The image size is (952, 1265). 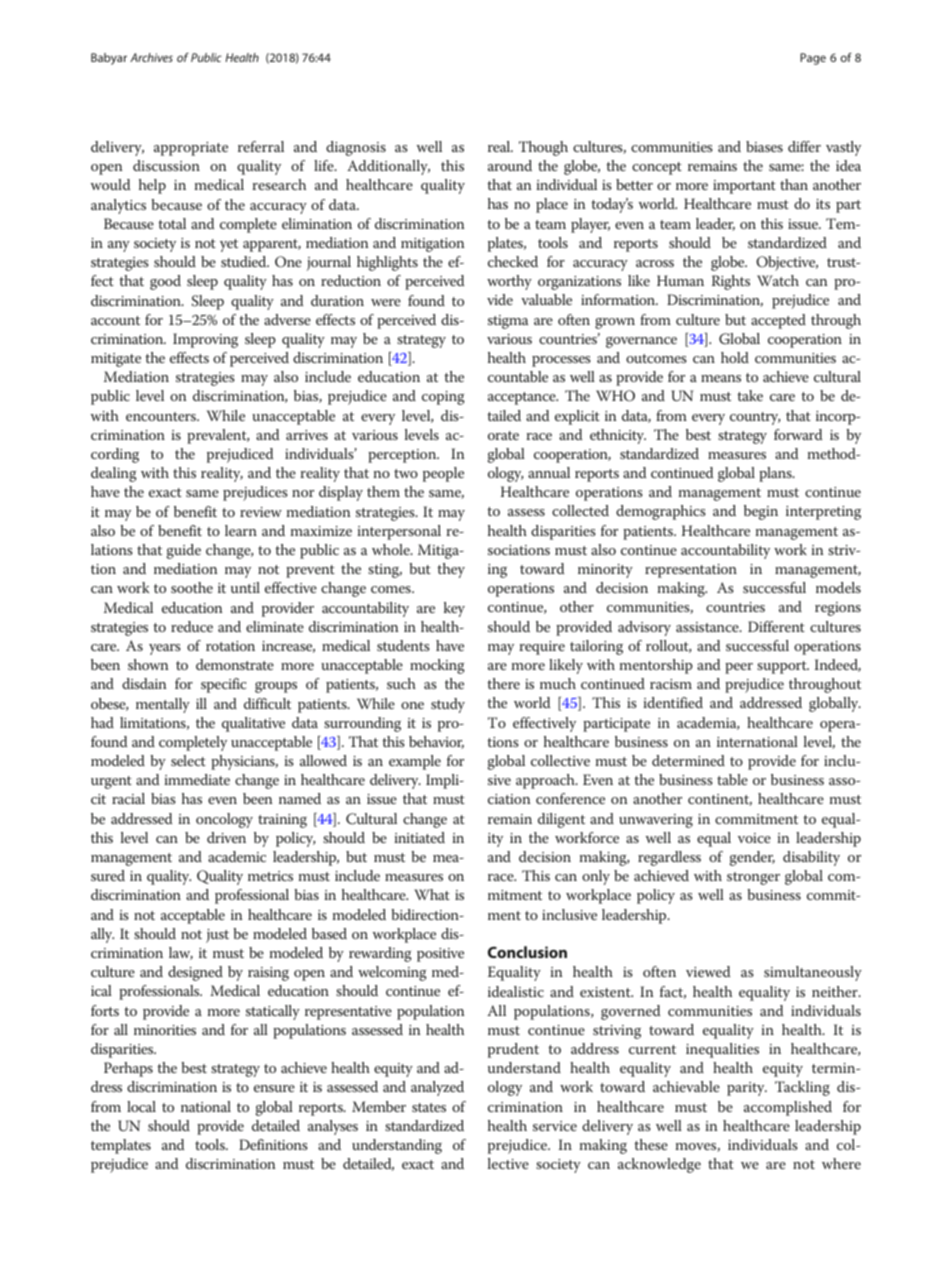 I want to click on states, so click(x=429, y=1107).
